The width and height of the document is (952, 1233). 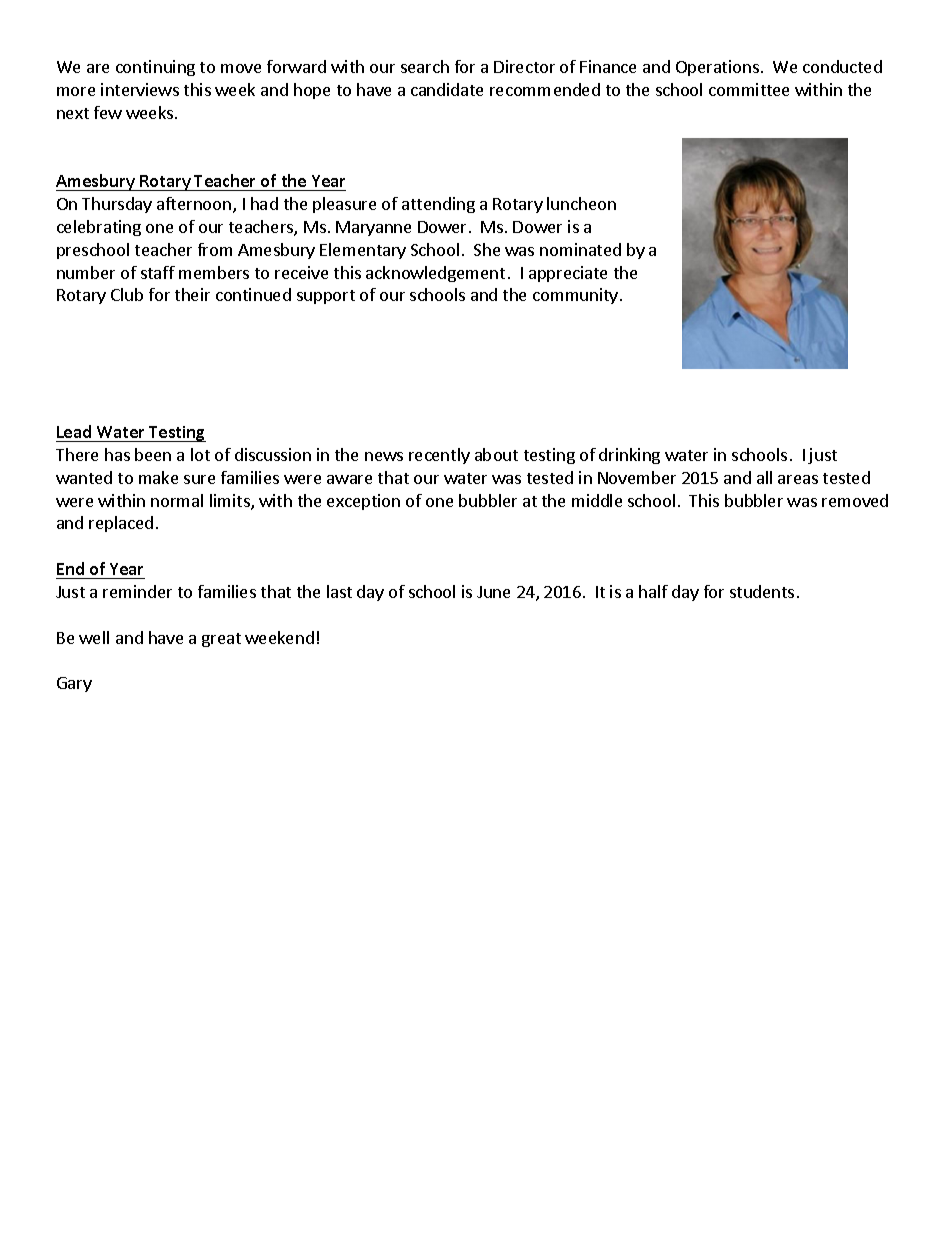 I want to click on students, so click(x=762, y=591).
